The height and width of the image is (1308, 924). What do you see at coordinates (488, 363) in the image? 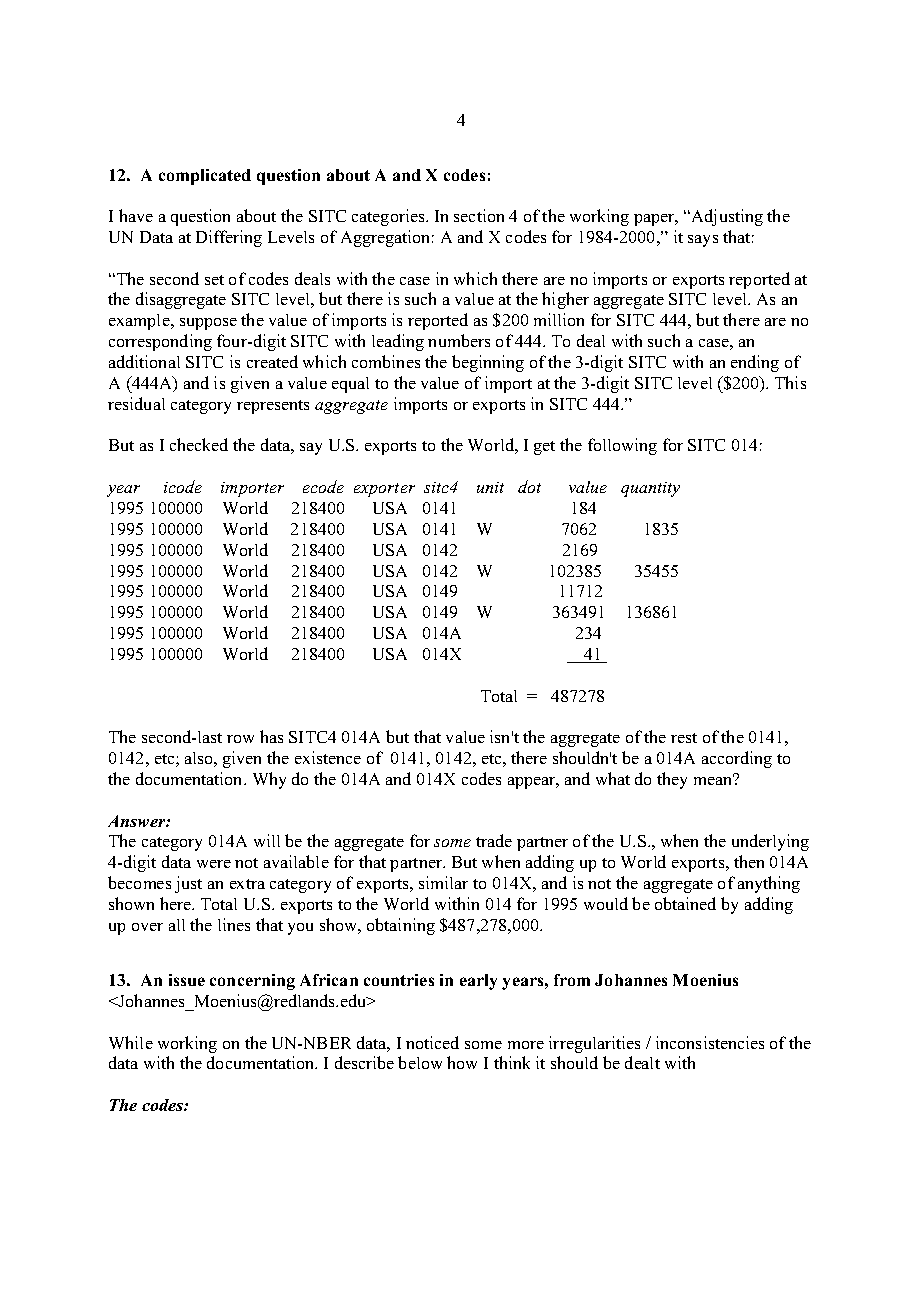
I see `beginning` at bounding box center [488, 363].
